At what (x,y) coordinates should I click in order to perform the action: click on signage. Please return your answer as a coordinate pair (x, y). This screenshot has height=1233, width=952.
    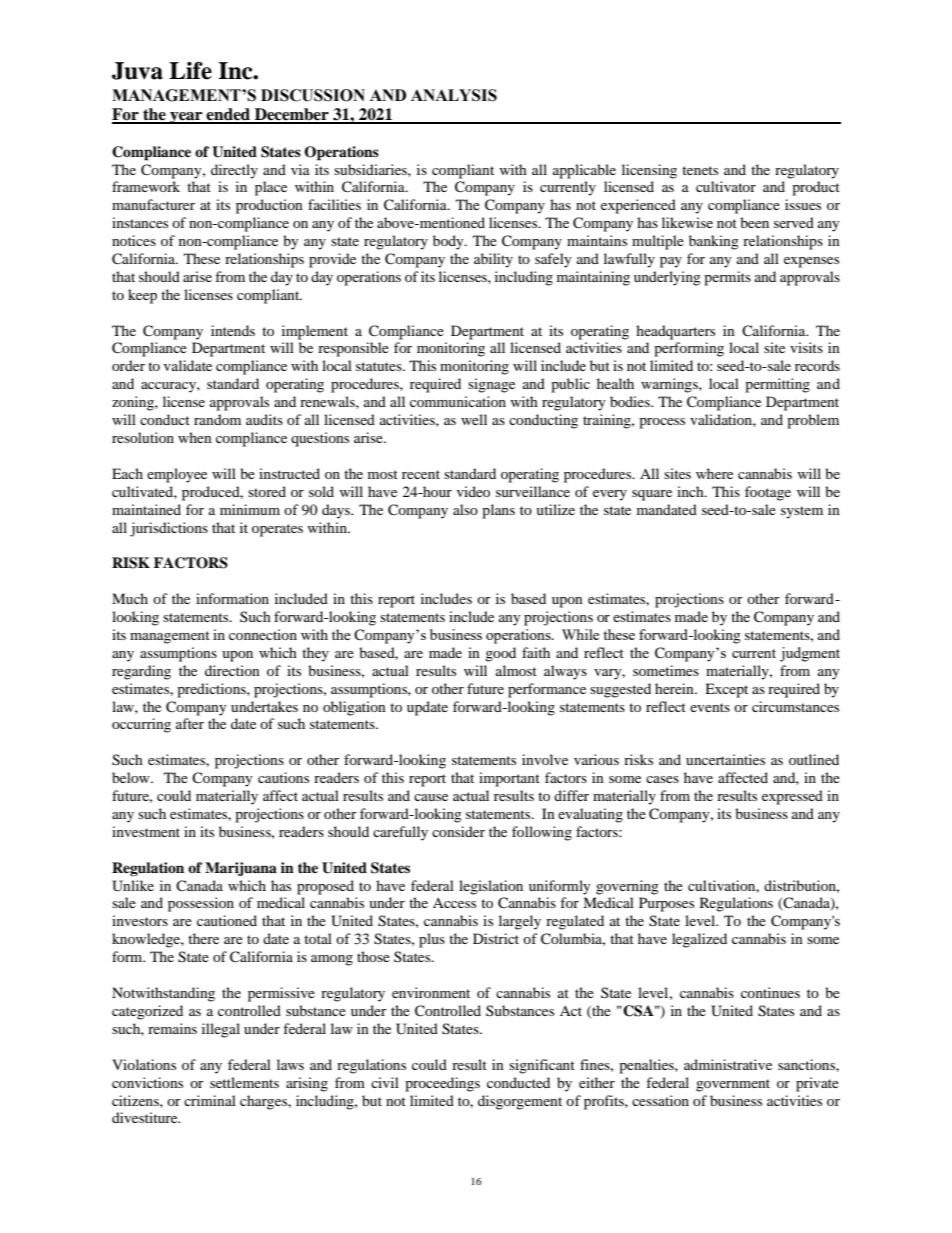
    Looking at the image, I should click on (491, 385).
